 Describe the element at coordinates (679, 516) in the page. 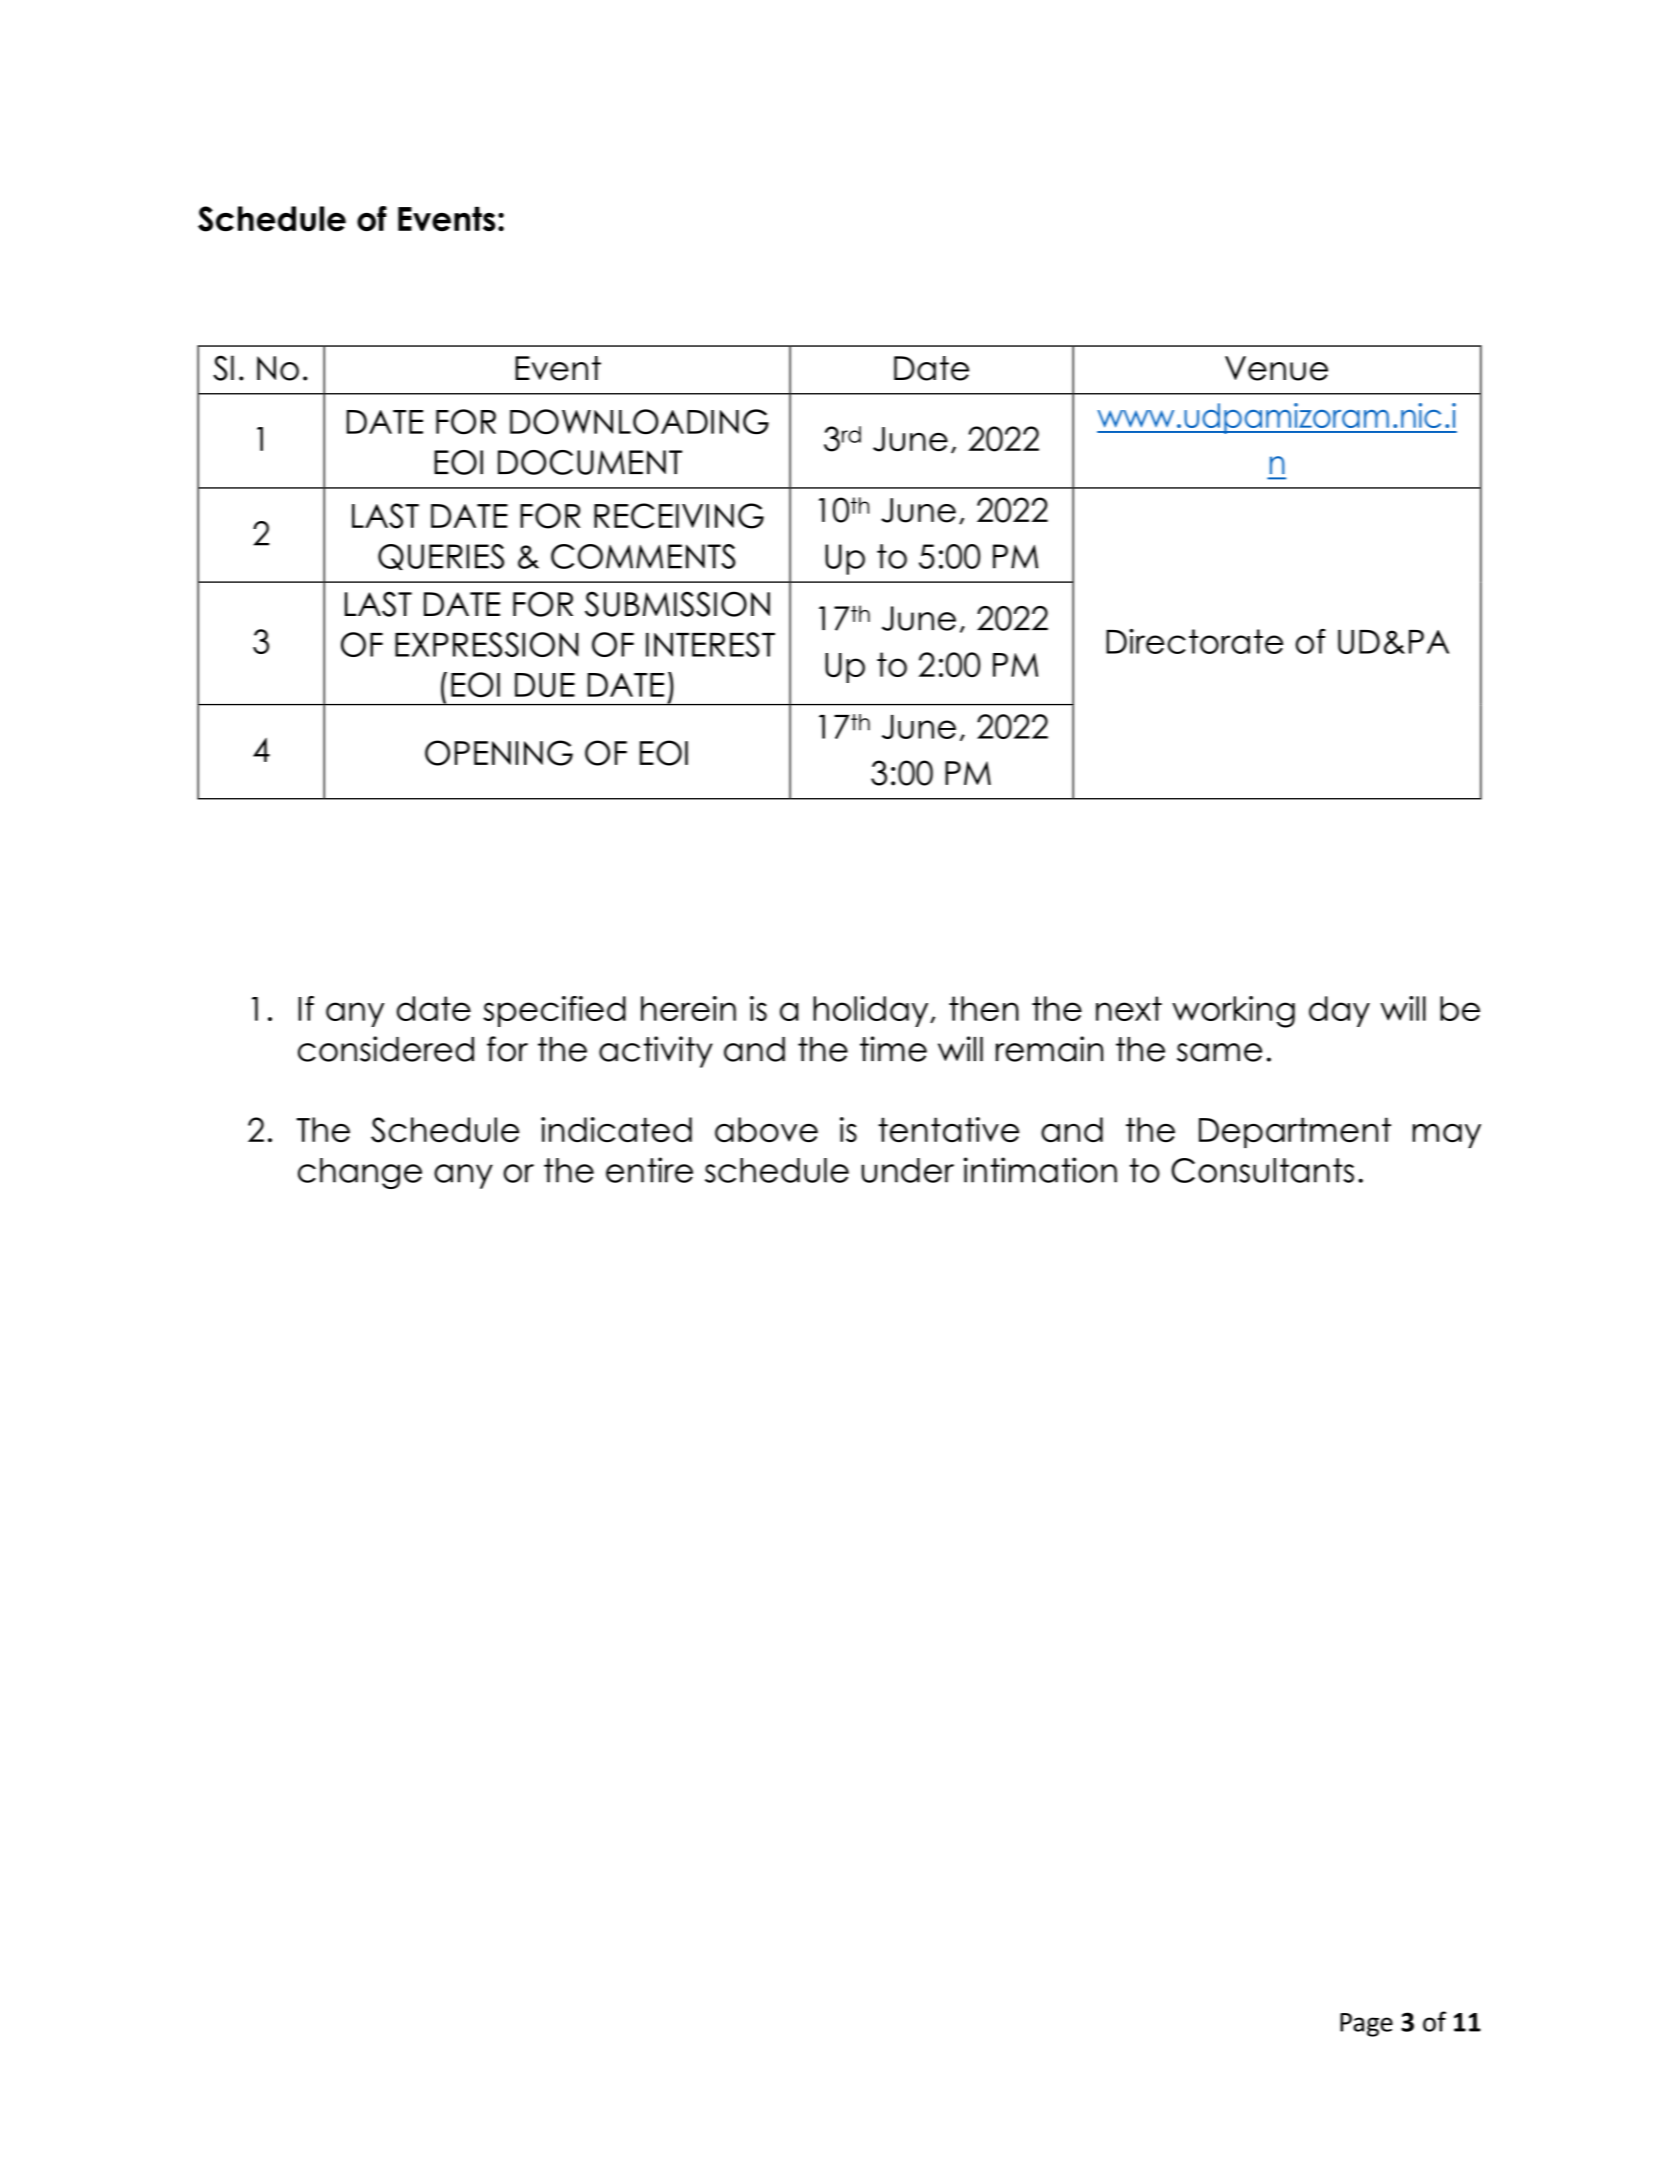

I see `RECEIVING` at that location.
